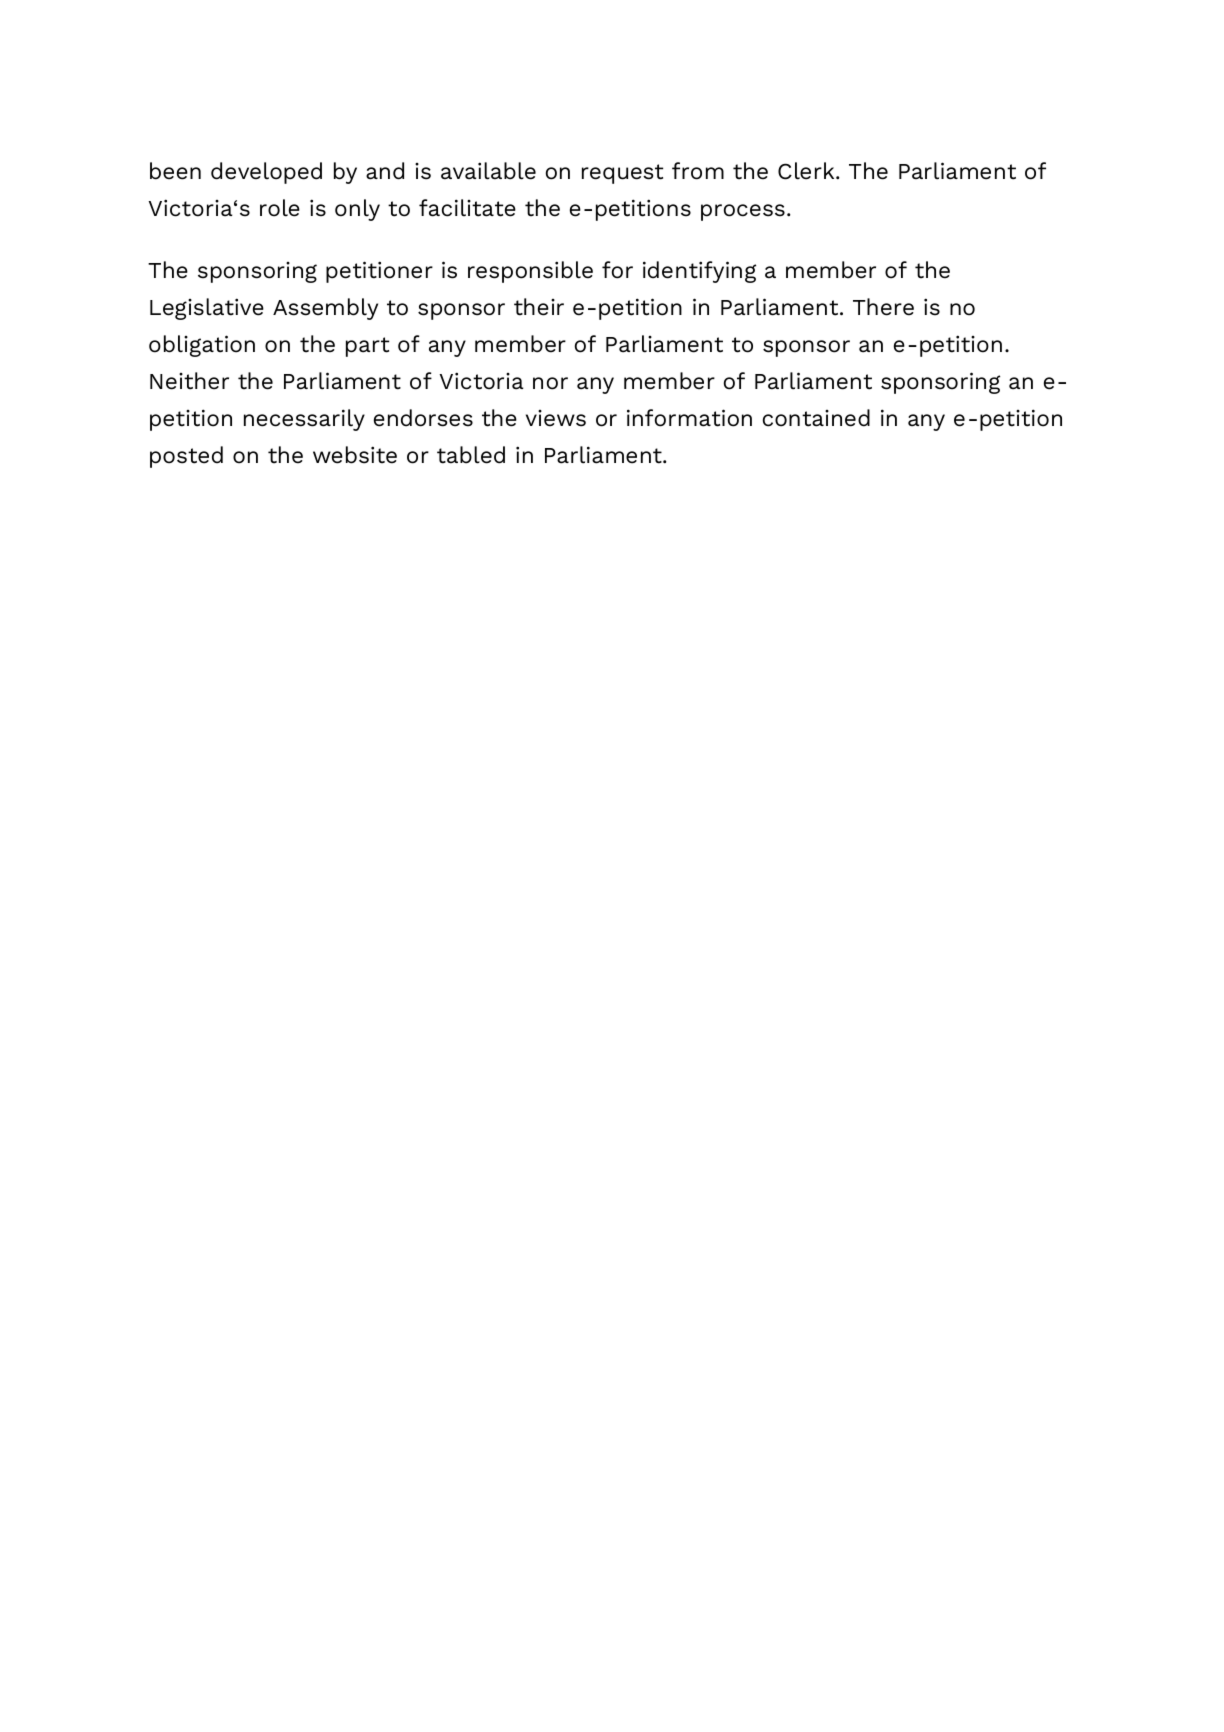 This screenshot has height=1732, width=1224. What do you see at coordinates (816, 418) in the screenshot?
I see `contained` at bounding box center [816, 418].
